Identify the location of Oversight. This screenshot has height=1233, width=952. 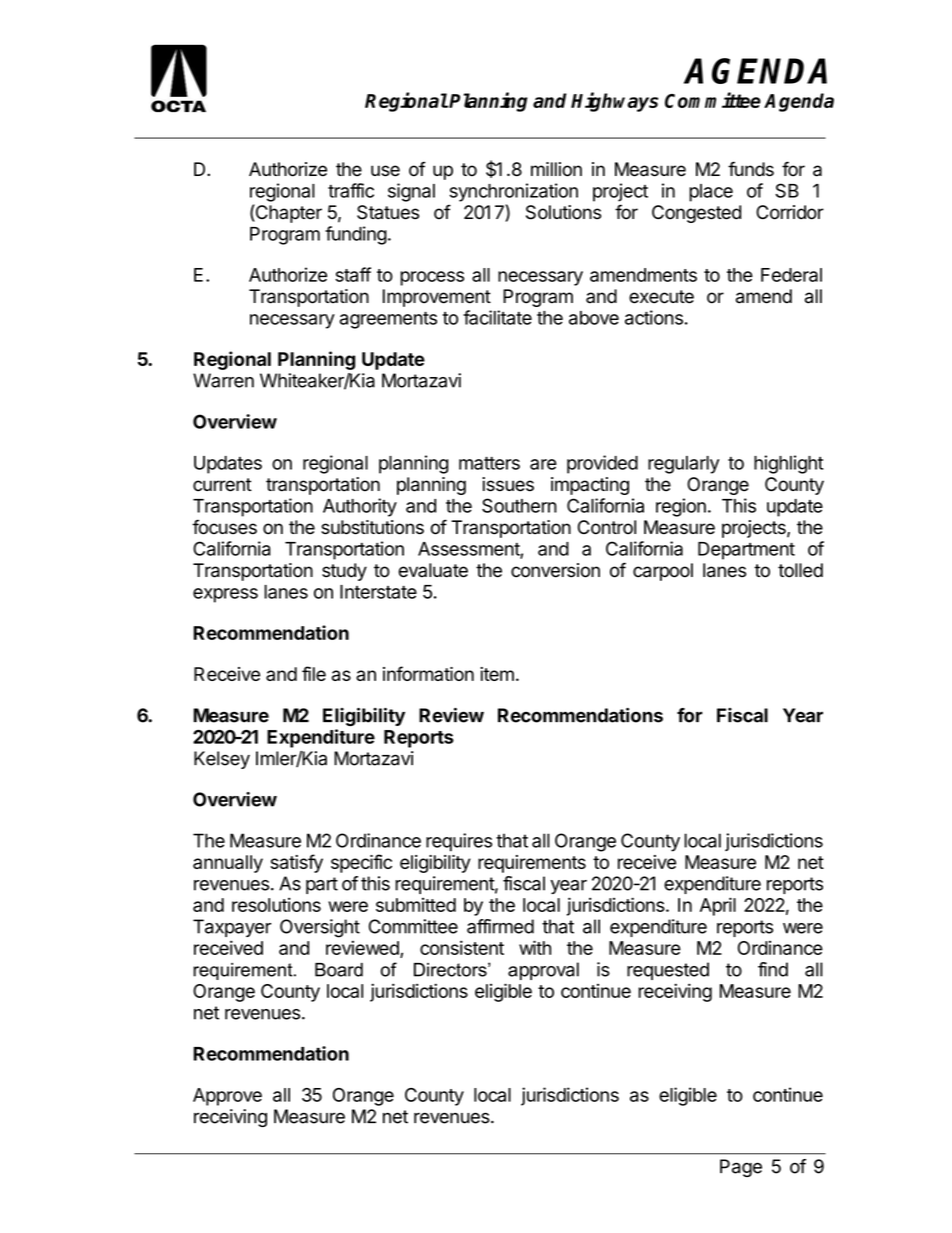
(320, 928).
